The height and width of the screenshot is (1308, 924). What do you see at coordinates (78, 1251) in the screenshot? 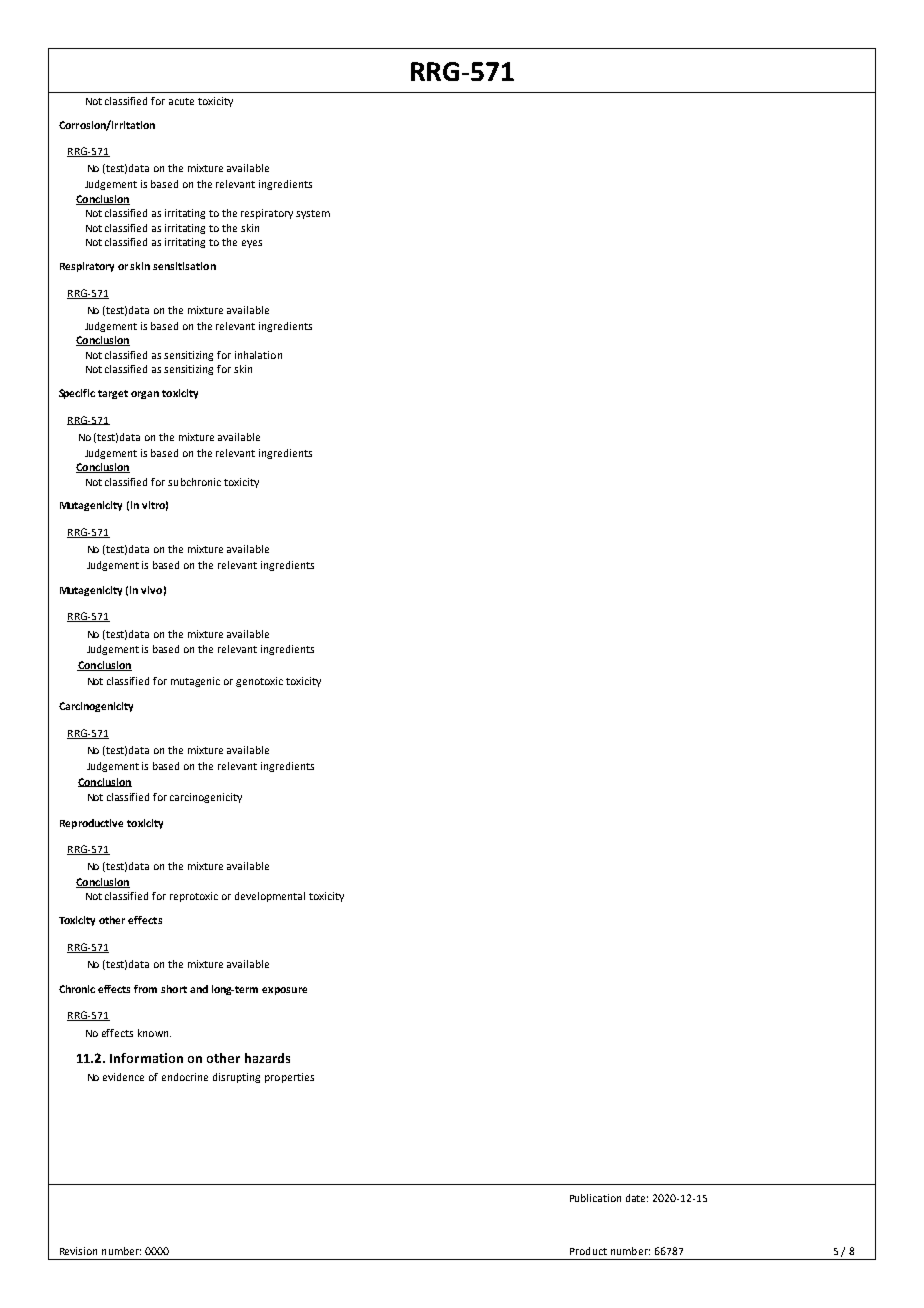
I see `Revision` at bounding box center [78, 1251].
